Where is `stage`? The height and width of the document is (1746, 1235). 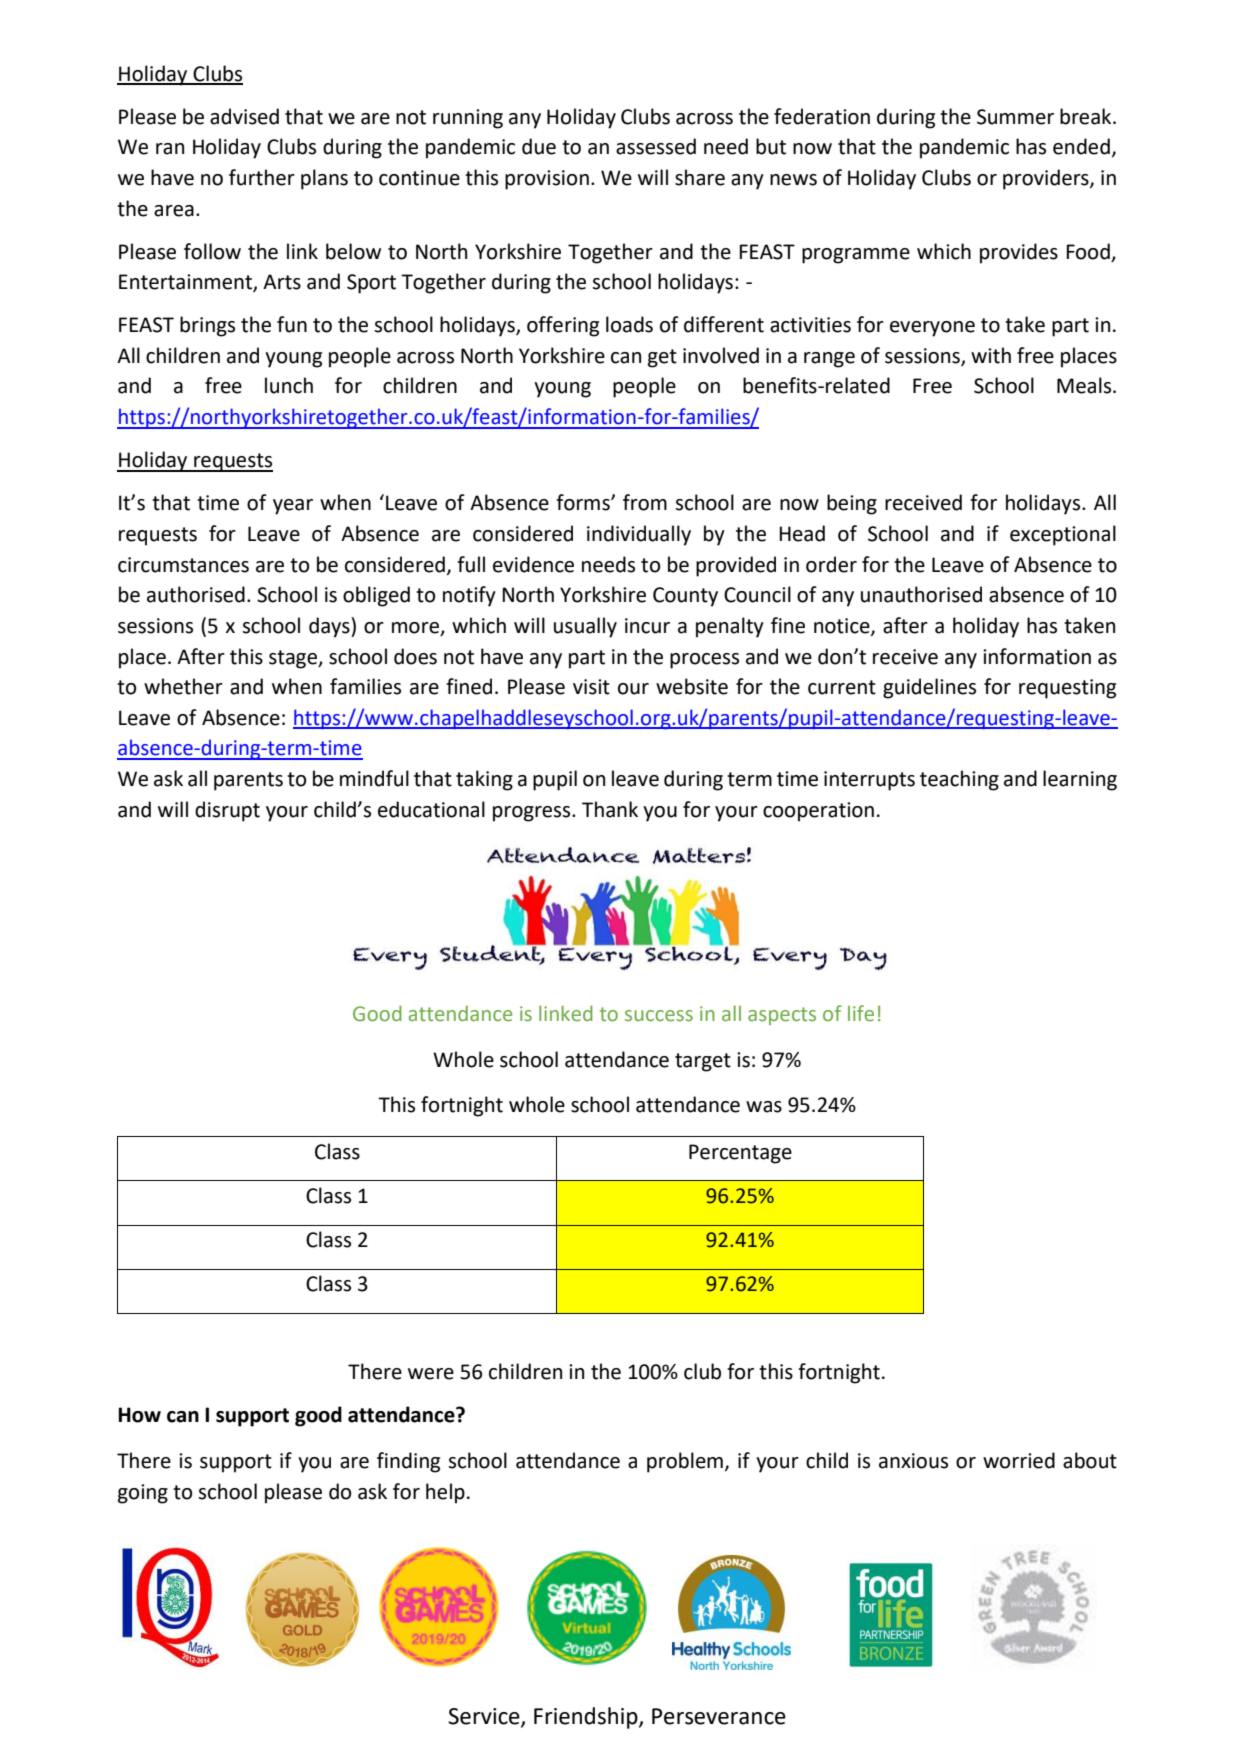
stage is located at coordinates (294, 659).
